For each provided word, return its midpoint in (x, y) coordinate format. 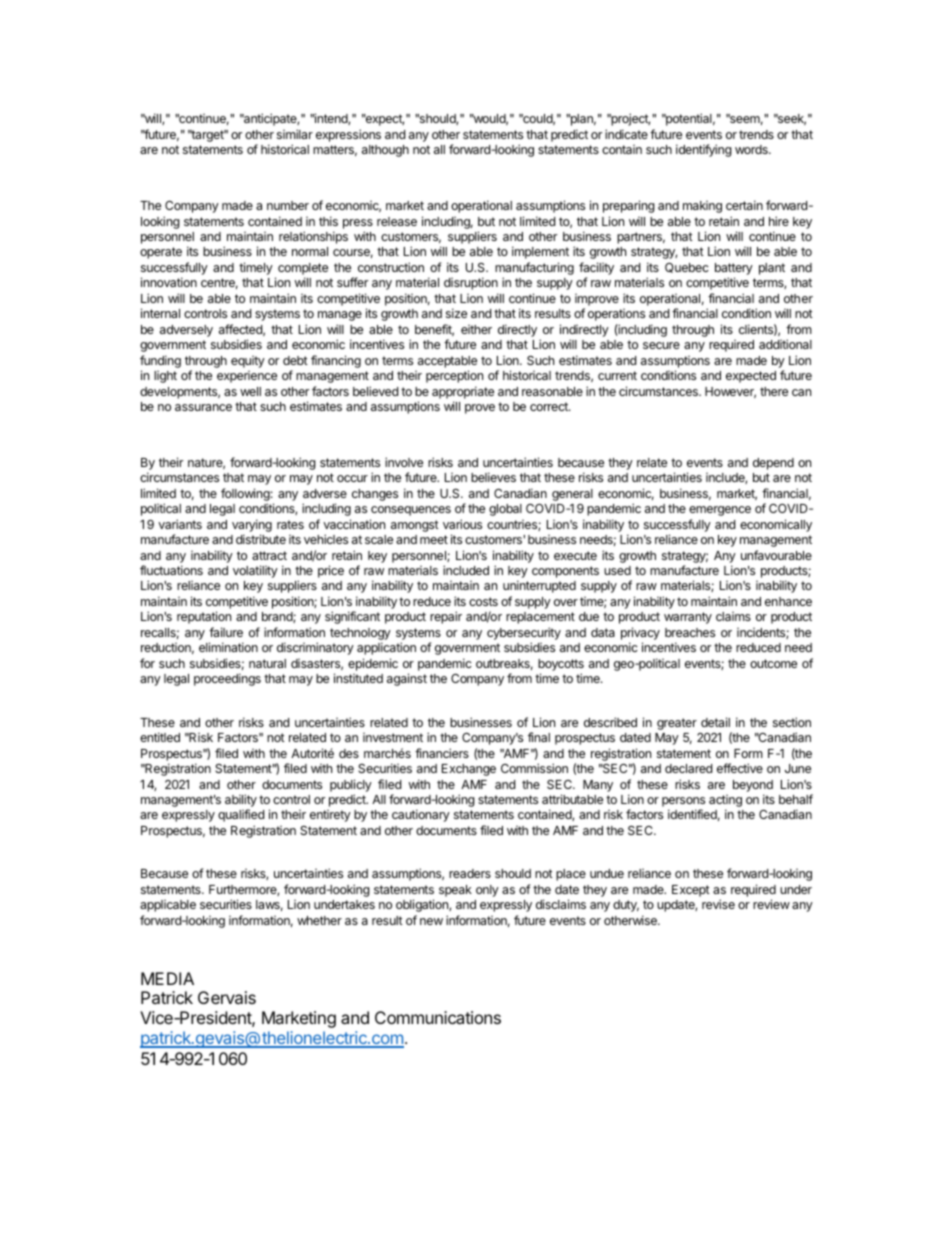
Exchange (469, 770)
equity (248, 362)
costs (483, 601)
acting (725, 802)
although (385, 151)
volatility (255, 571)
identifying (704, 150)
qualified (241, 815)
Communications (438, 1017)
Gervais (227, 997)
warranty (688, 618)
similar (295, 134)
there (774, 391)
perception (454, 376)
